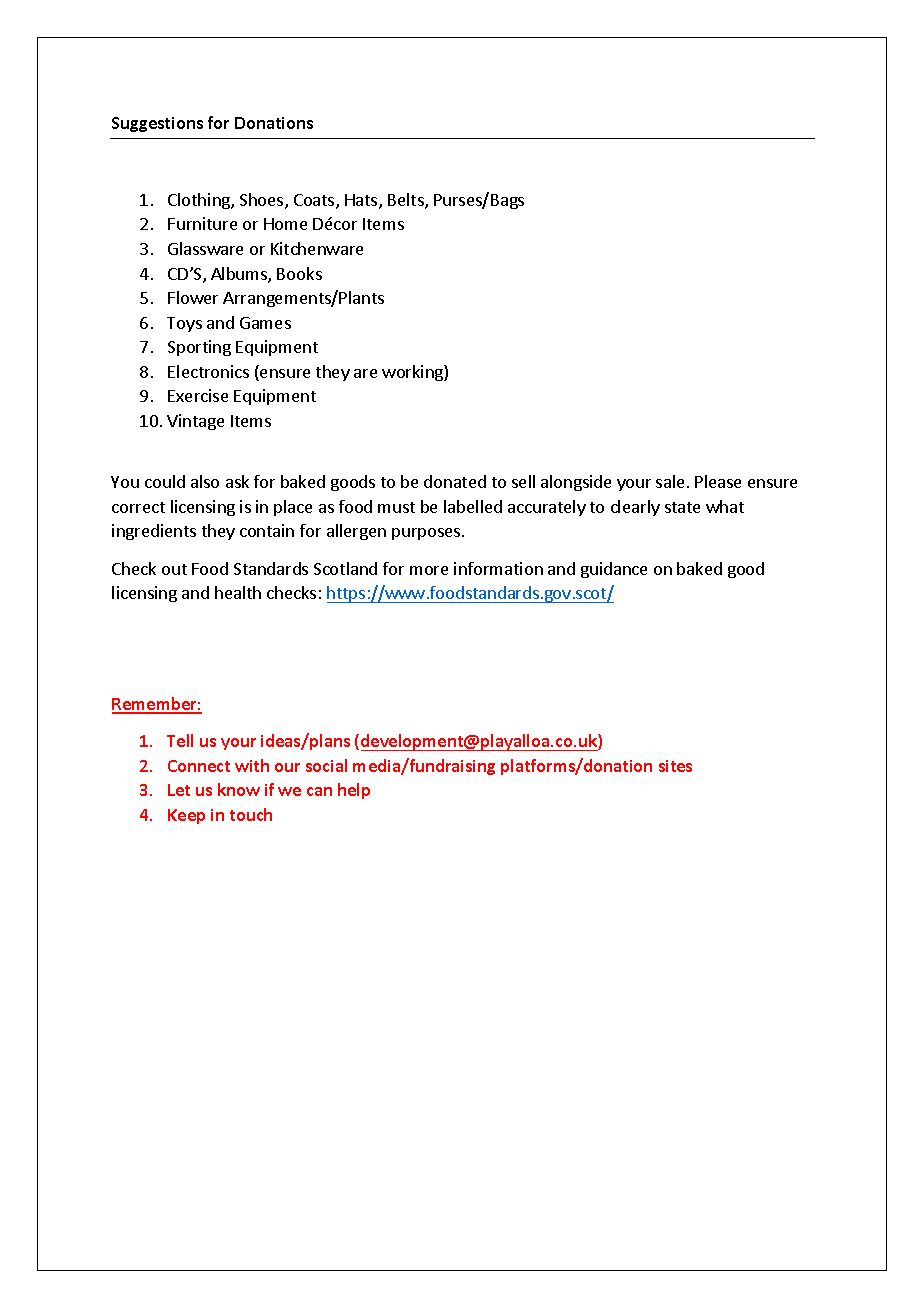 This screenshot has height=1308, width=924. Describe the element at coordinates (205, 481) in the screenshot. I see `also` at that location.
